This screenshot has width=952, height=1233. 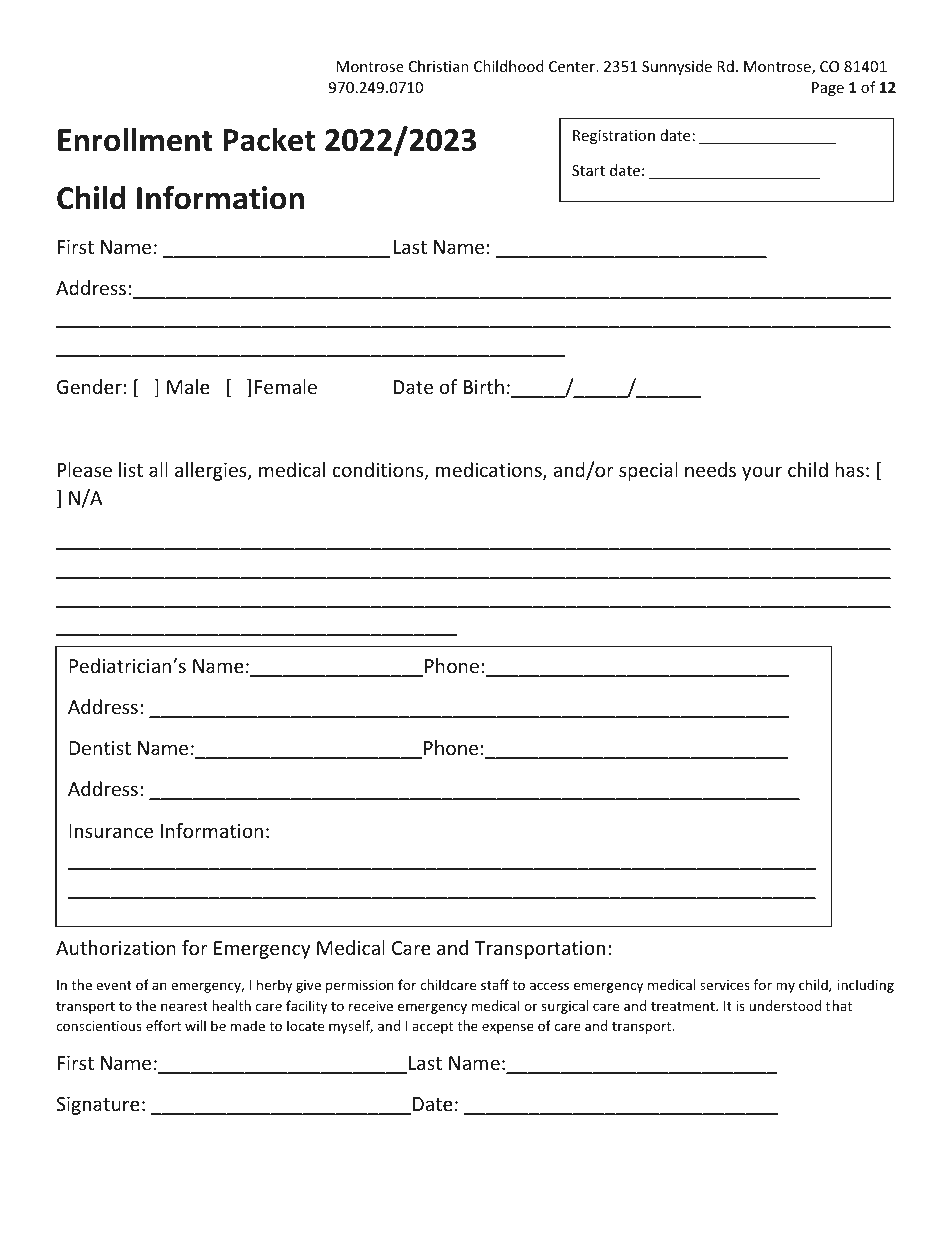 I want to click on Insurance, so click(x=111, y=831).
